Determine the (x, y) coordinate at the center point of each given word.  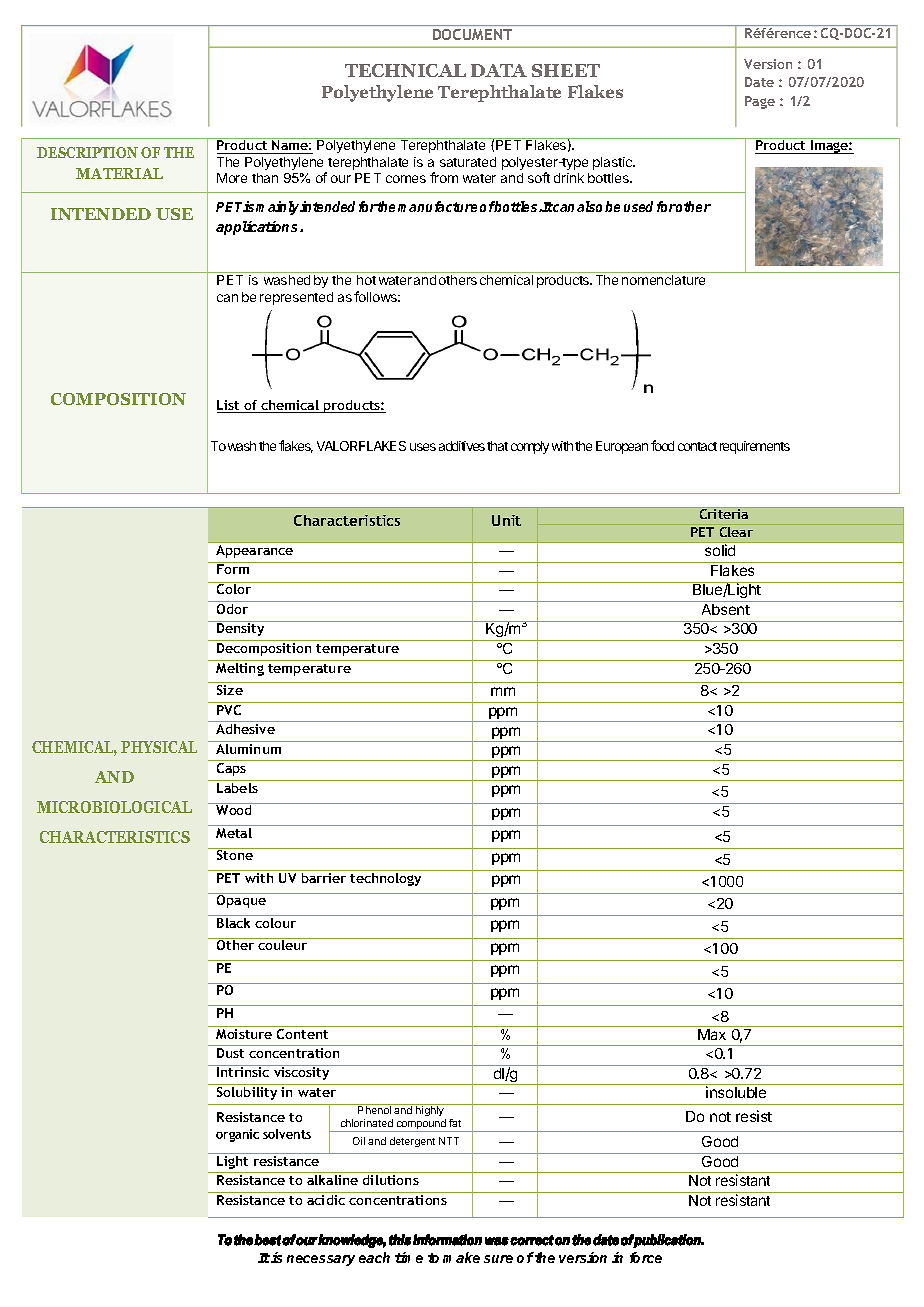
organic (237, 1135)
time (409, 1257)
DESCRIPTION (87, 152)
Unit (506, 520)
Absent (726, 609)
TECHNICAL (405, 70)
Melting (240, 668)
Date (759, 82)
